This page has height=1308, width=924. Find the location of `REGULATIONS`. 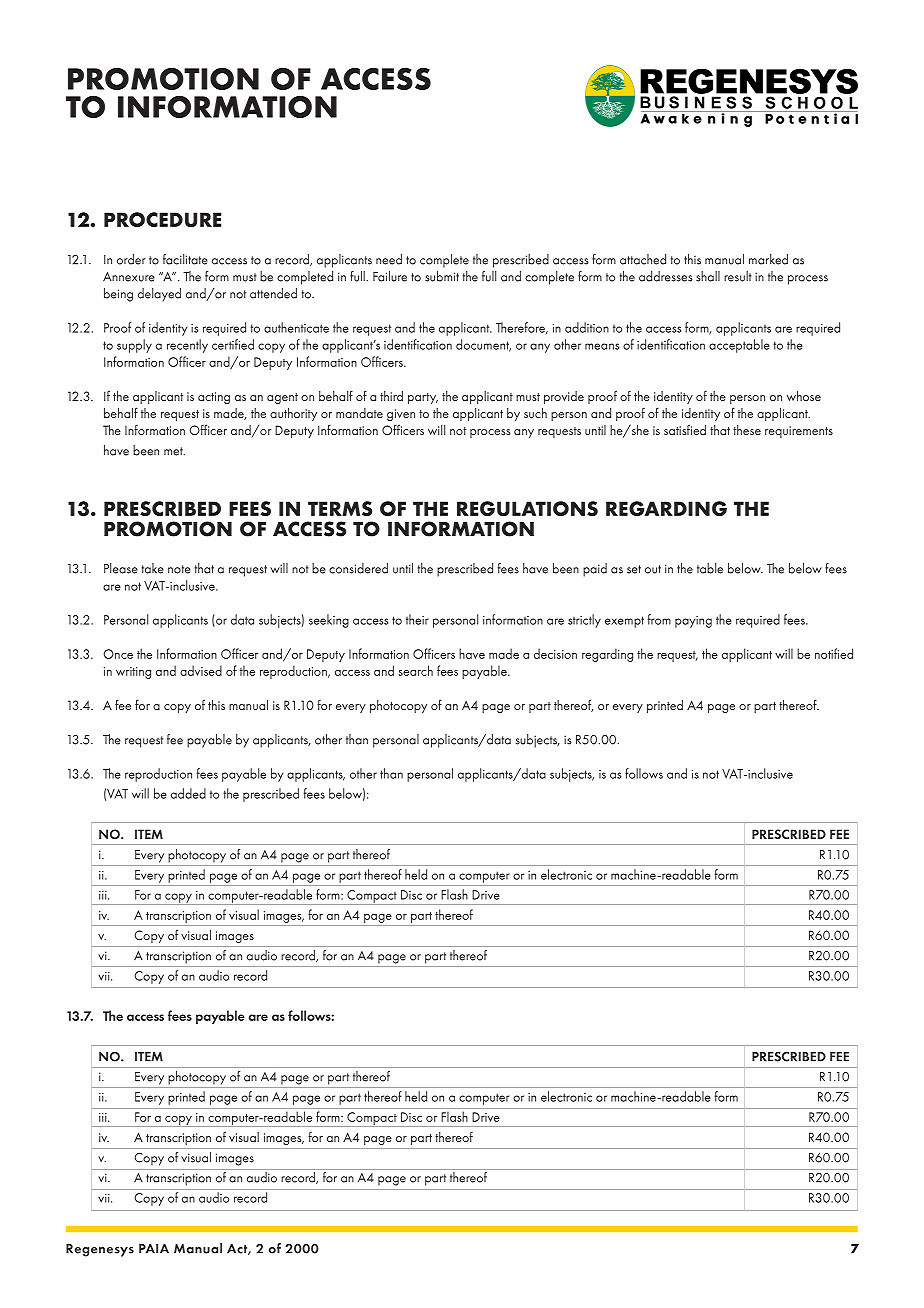

REGULATIONS is located at coordinates (527, 508).
